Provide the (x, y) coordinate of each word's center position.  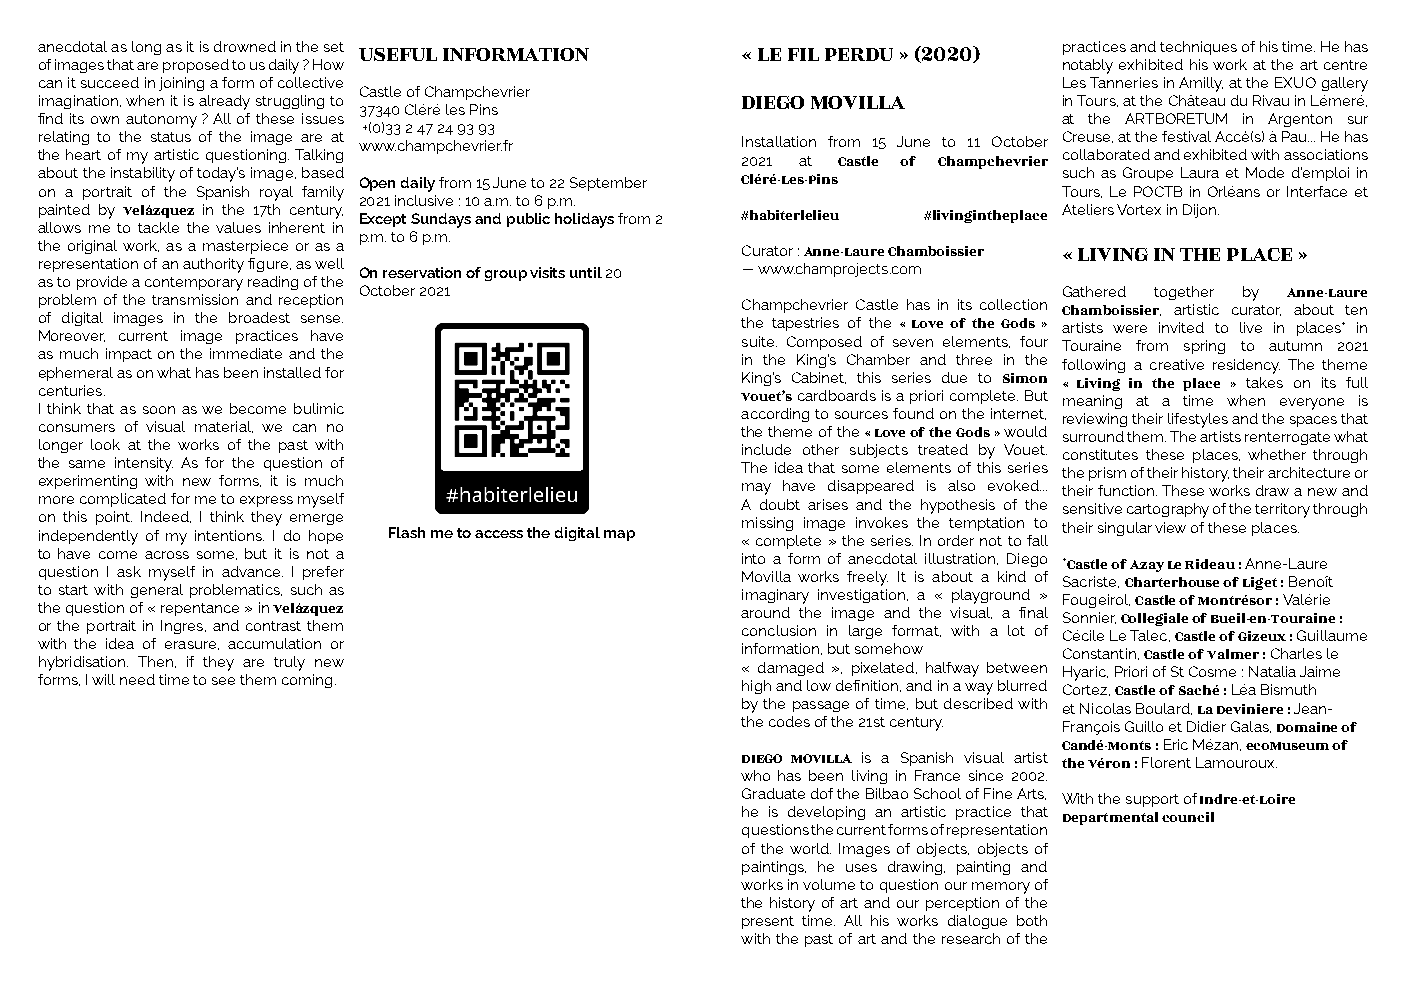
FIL (803, 54)
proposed (196, 66)
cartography (1168, 510)
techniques (1198, 48)
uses (861, 868)
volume (829, 884)
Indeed (166, 517)
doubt (780, 504)
